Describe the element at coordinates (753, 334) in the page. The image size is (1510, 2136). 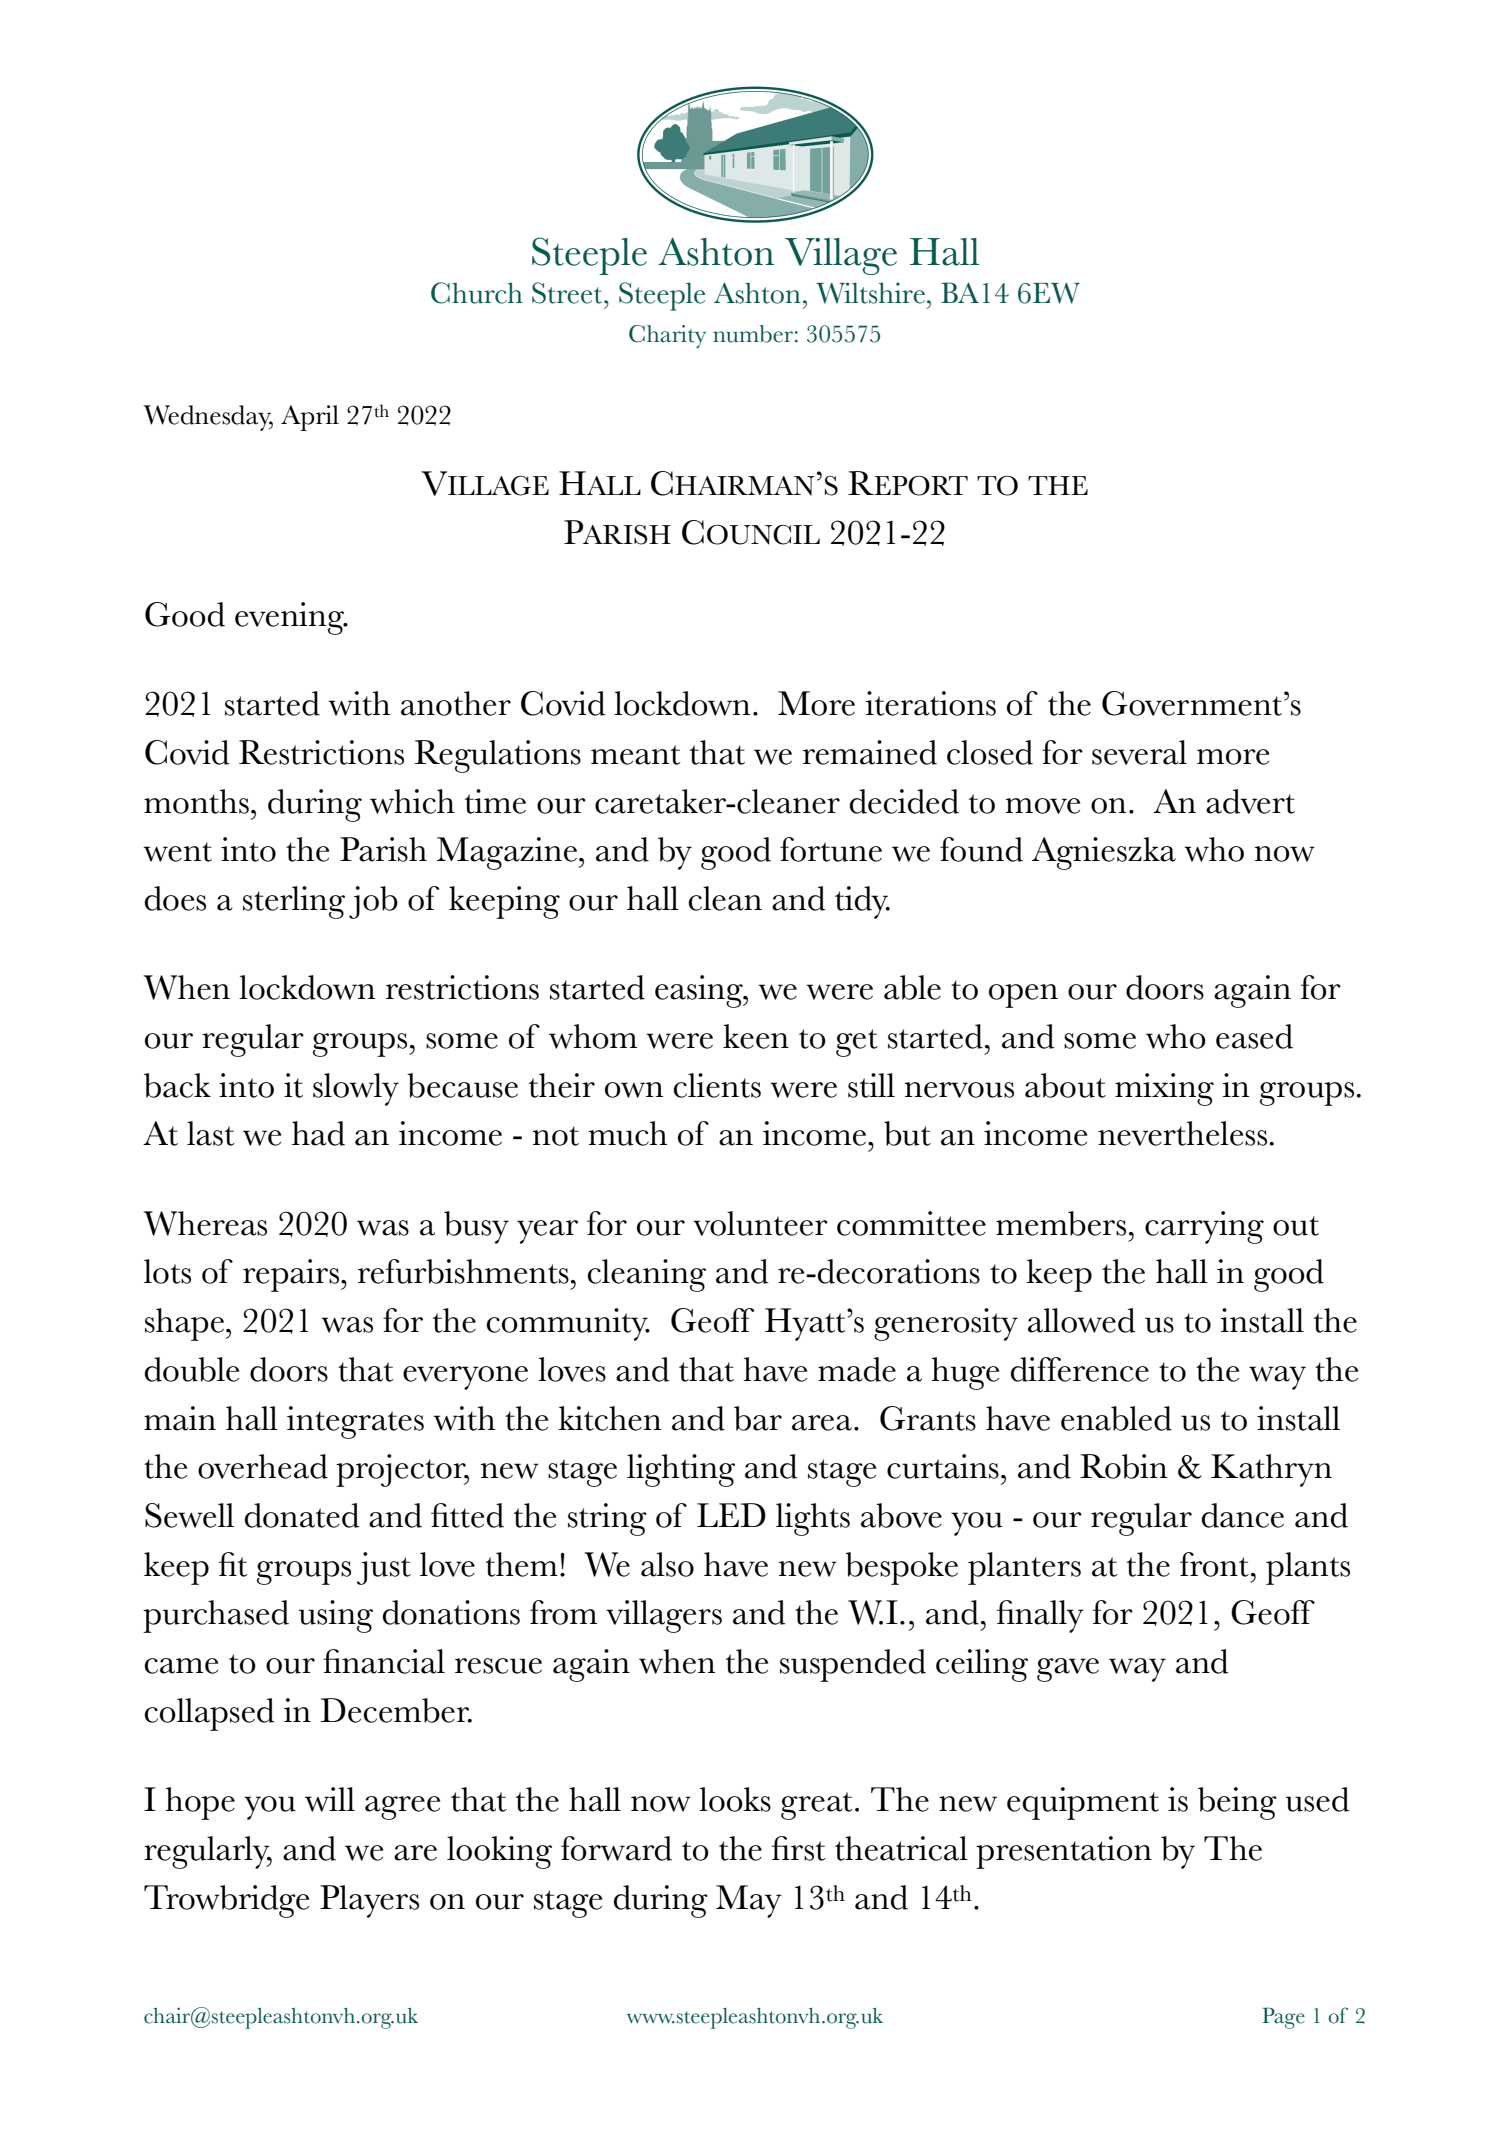
I see `number` at that location.
